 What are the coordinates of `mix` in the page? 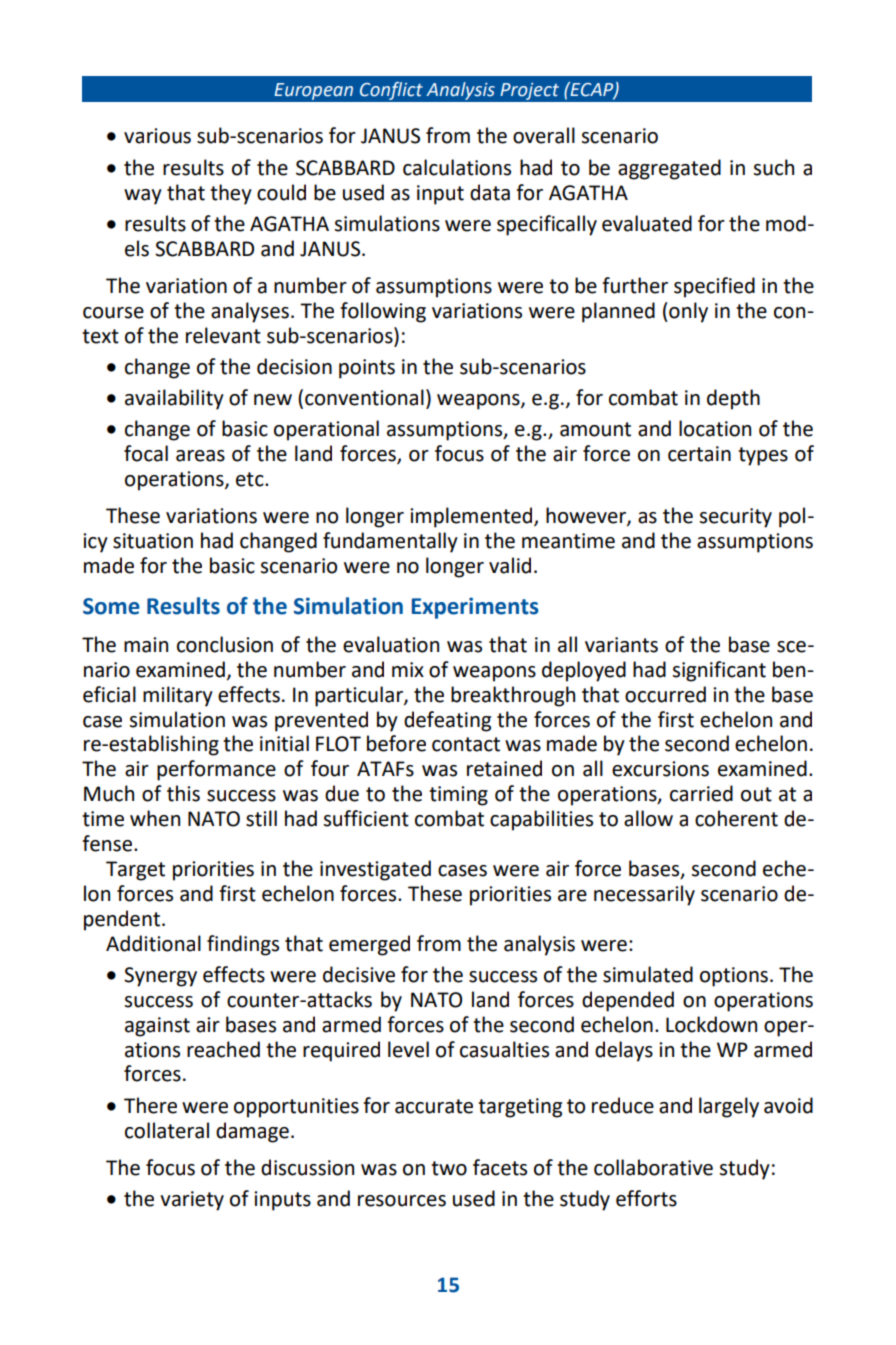 It's located at (408, 669).
